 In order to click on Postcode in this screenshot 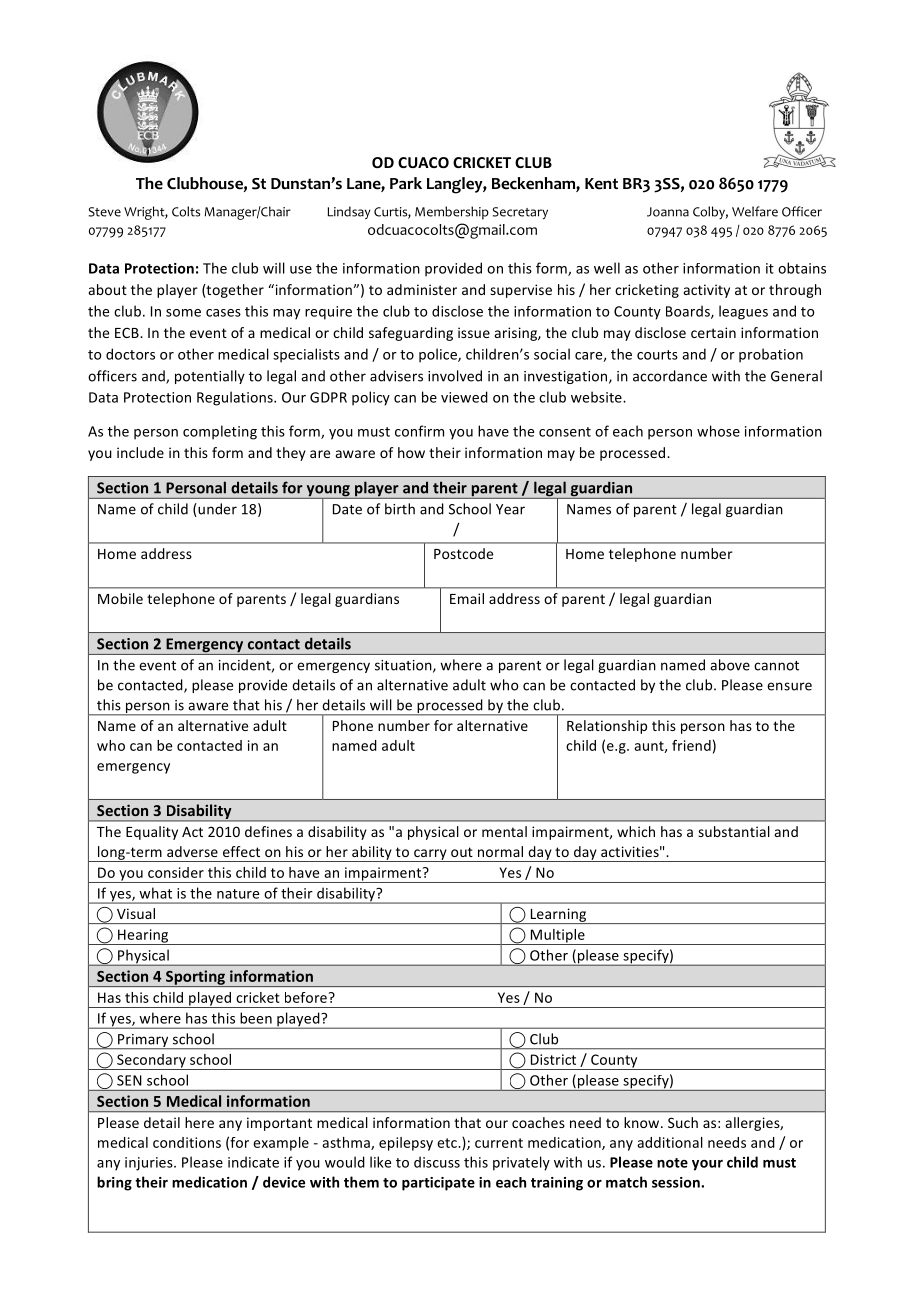, I will do `click(463, 553)`.
